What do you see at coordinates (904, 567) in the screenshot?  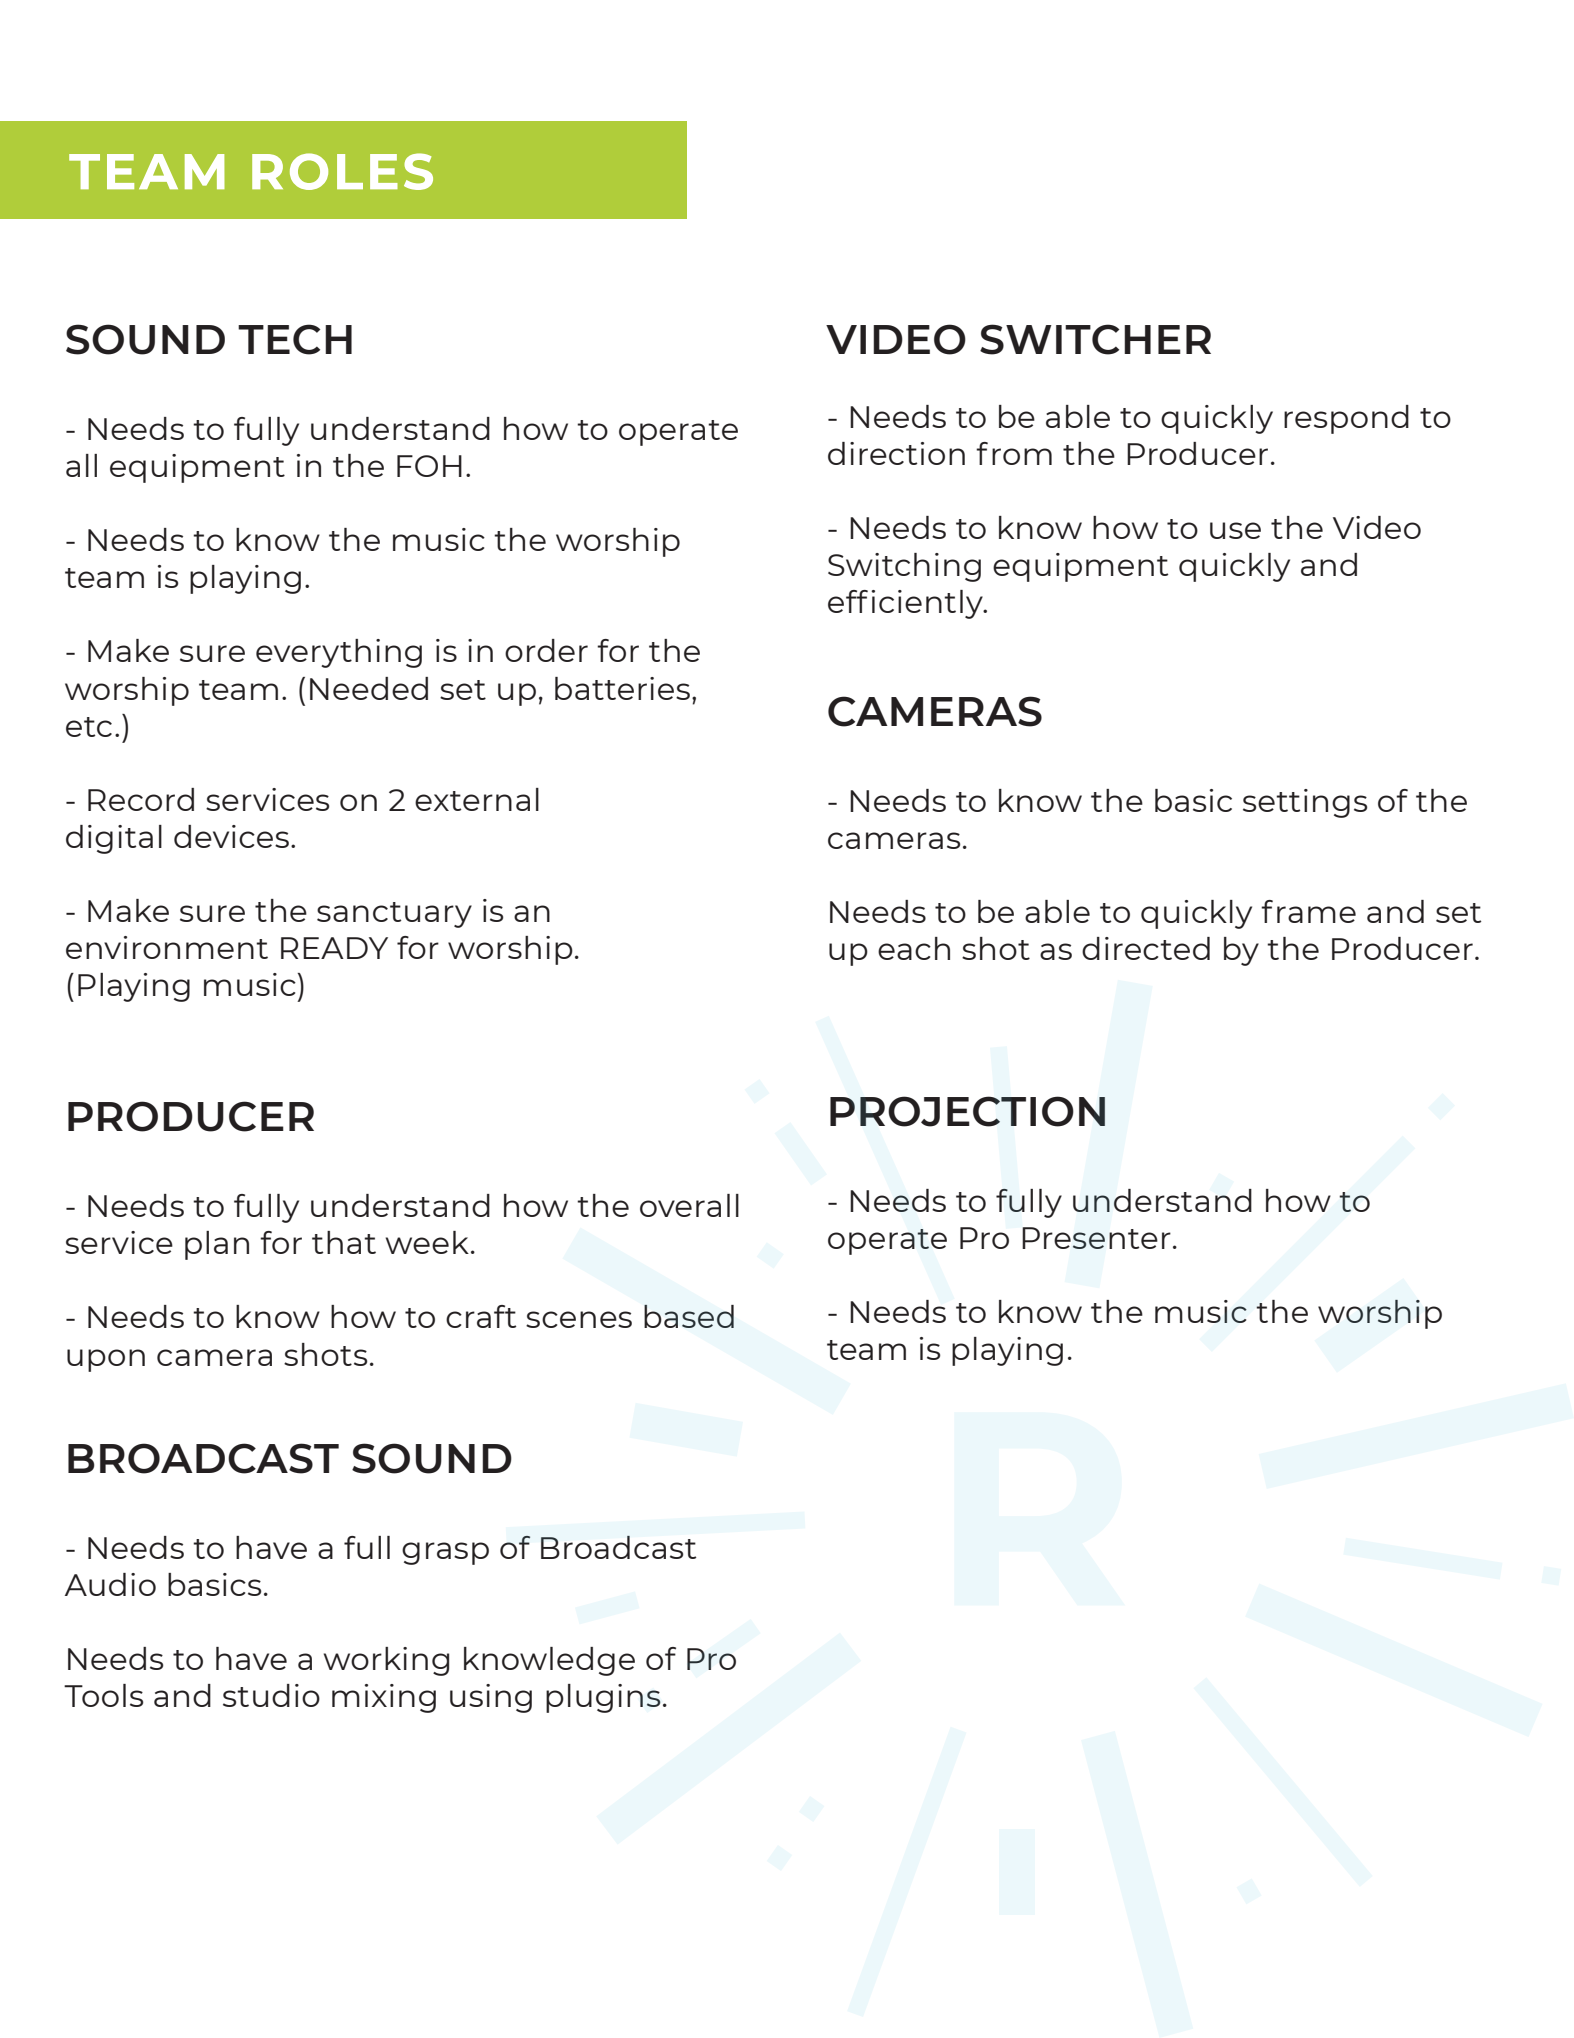 I see `Switching` at bounding box center [904, 567].
